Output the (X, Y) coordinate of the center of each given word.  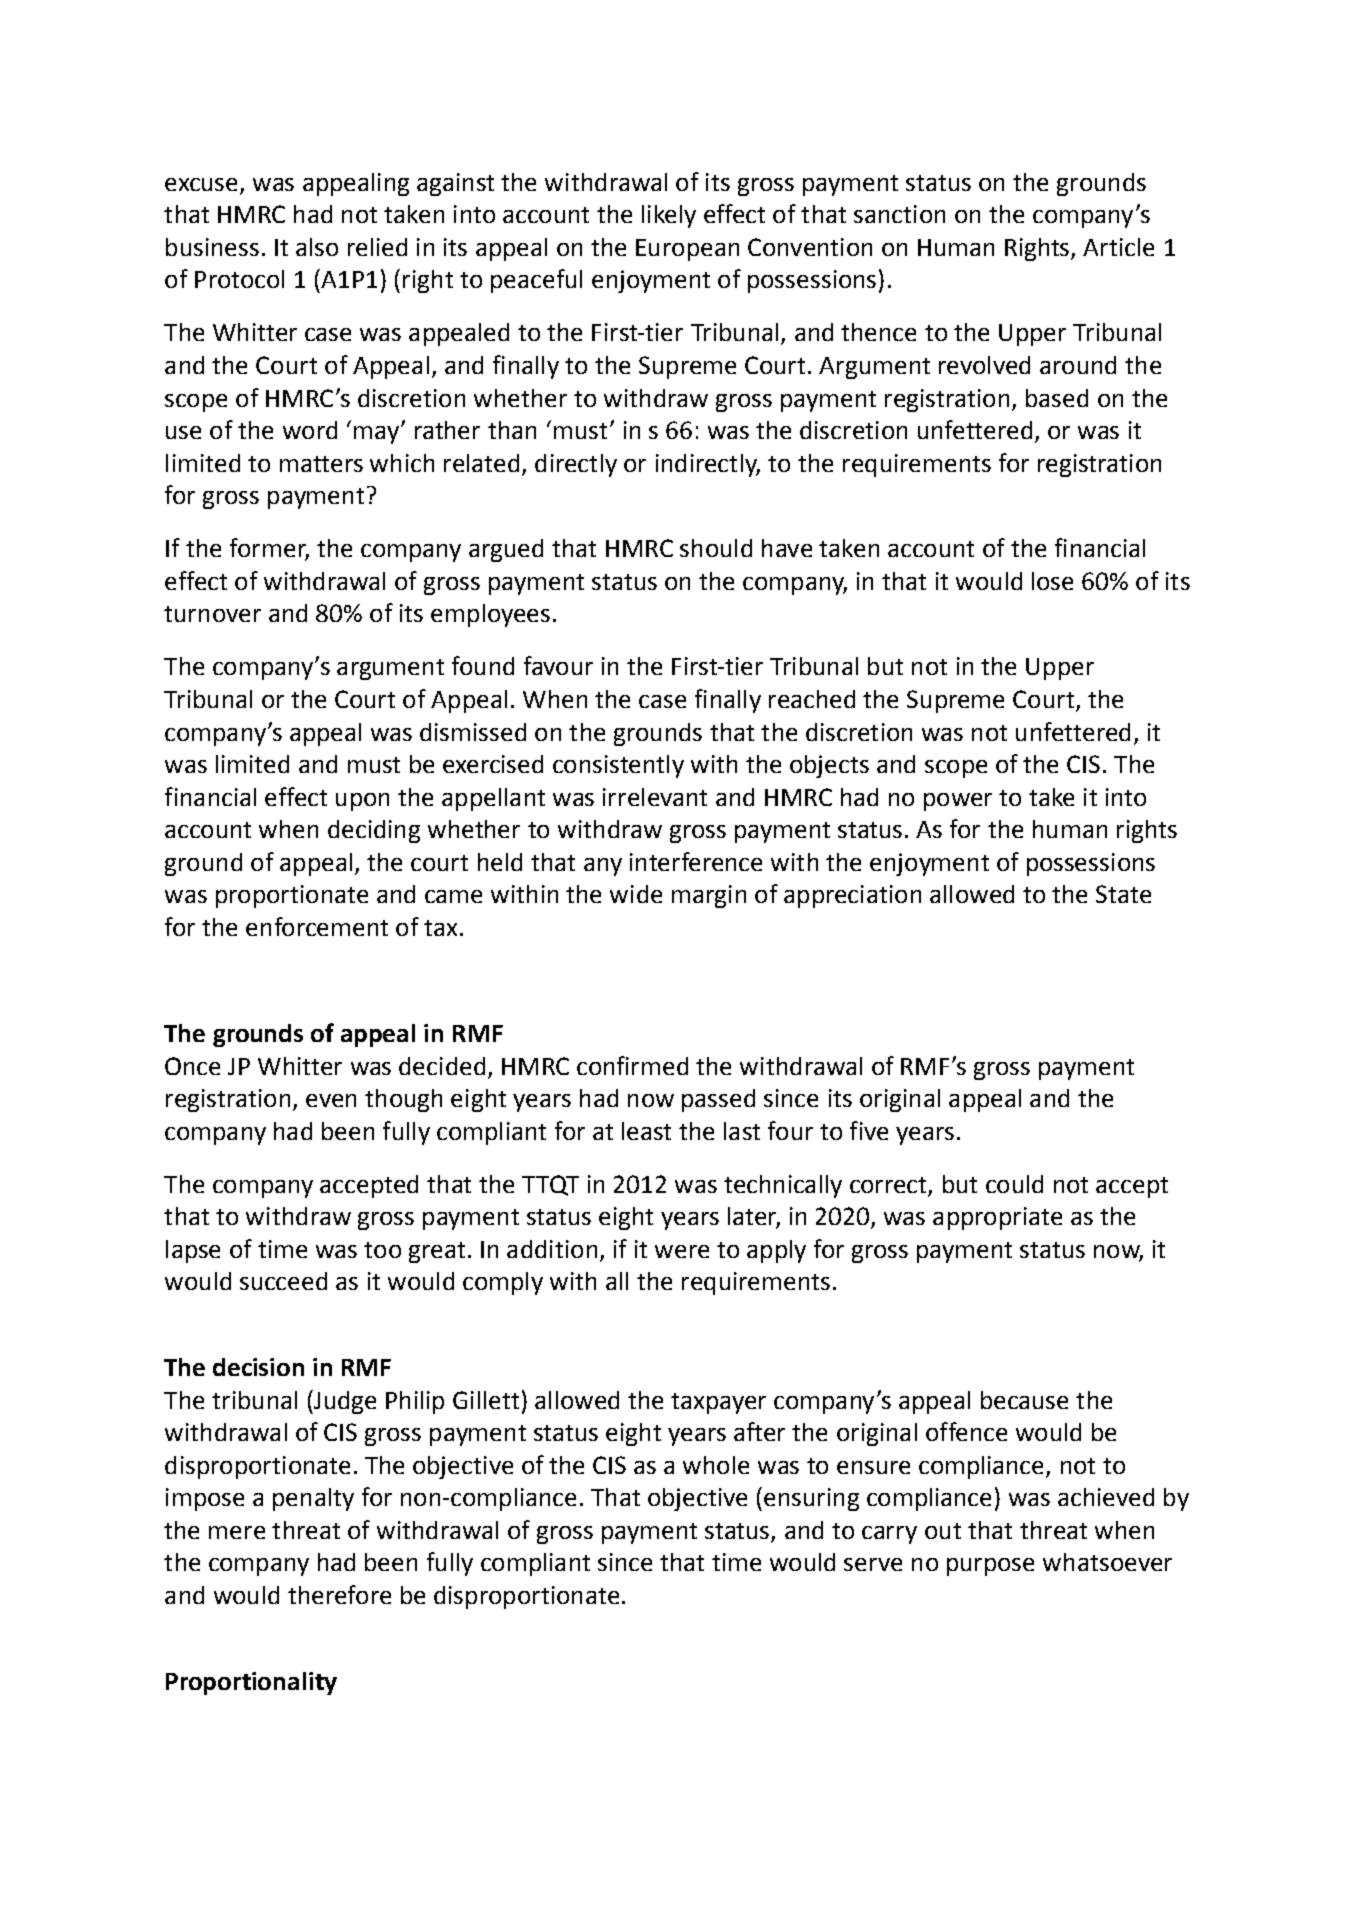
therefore (339, 1594)
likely (669, 216)
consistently (618, 766)
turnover (212, 614)
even (331, 1100)
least (646, 1131)
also (317, 247)
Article (1118, 247)
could (1014, 1184)
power (958, 802)
